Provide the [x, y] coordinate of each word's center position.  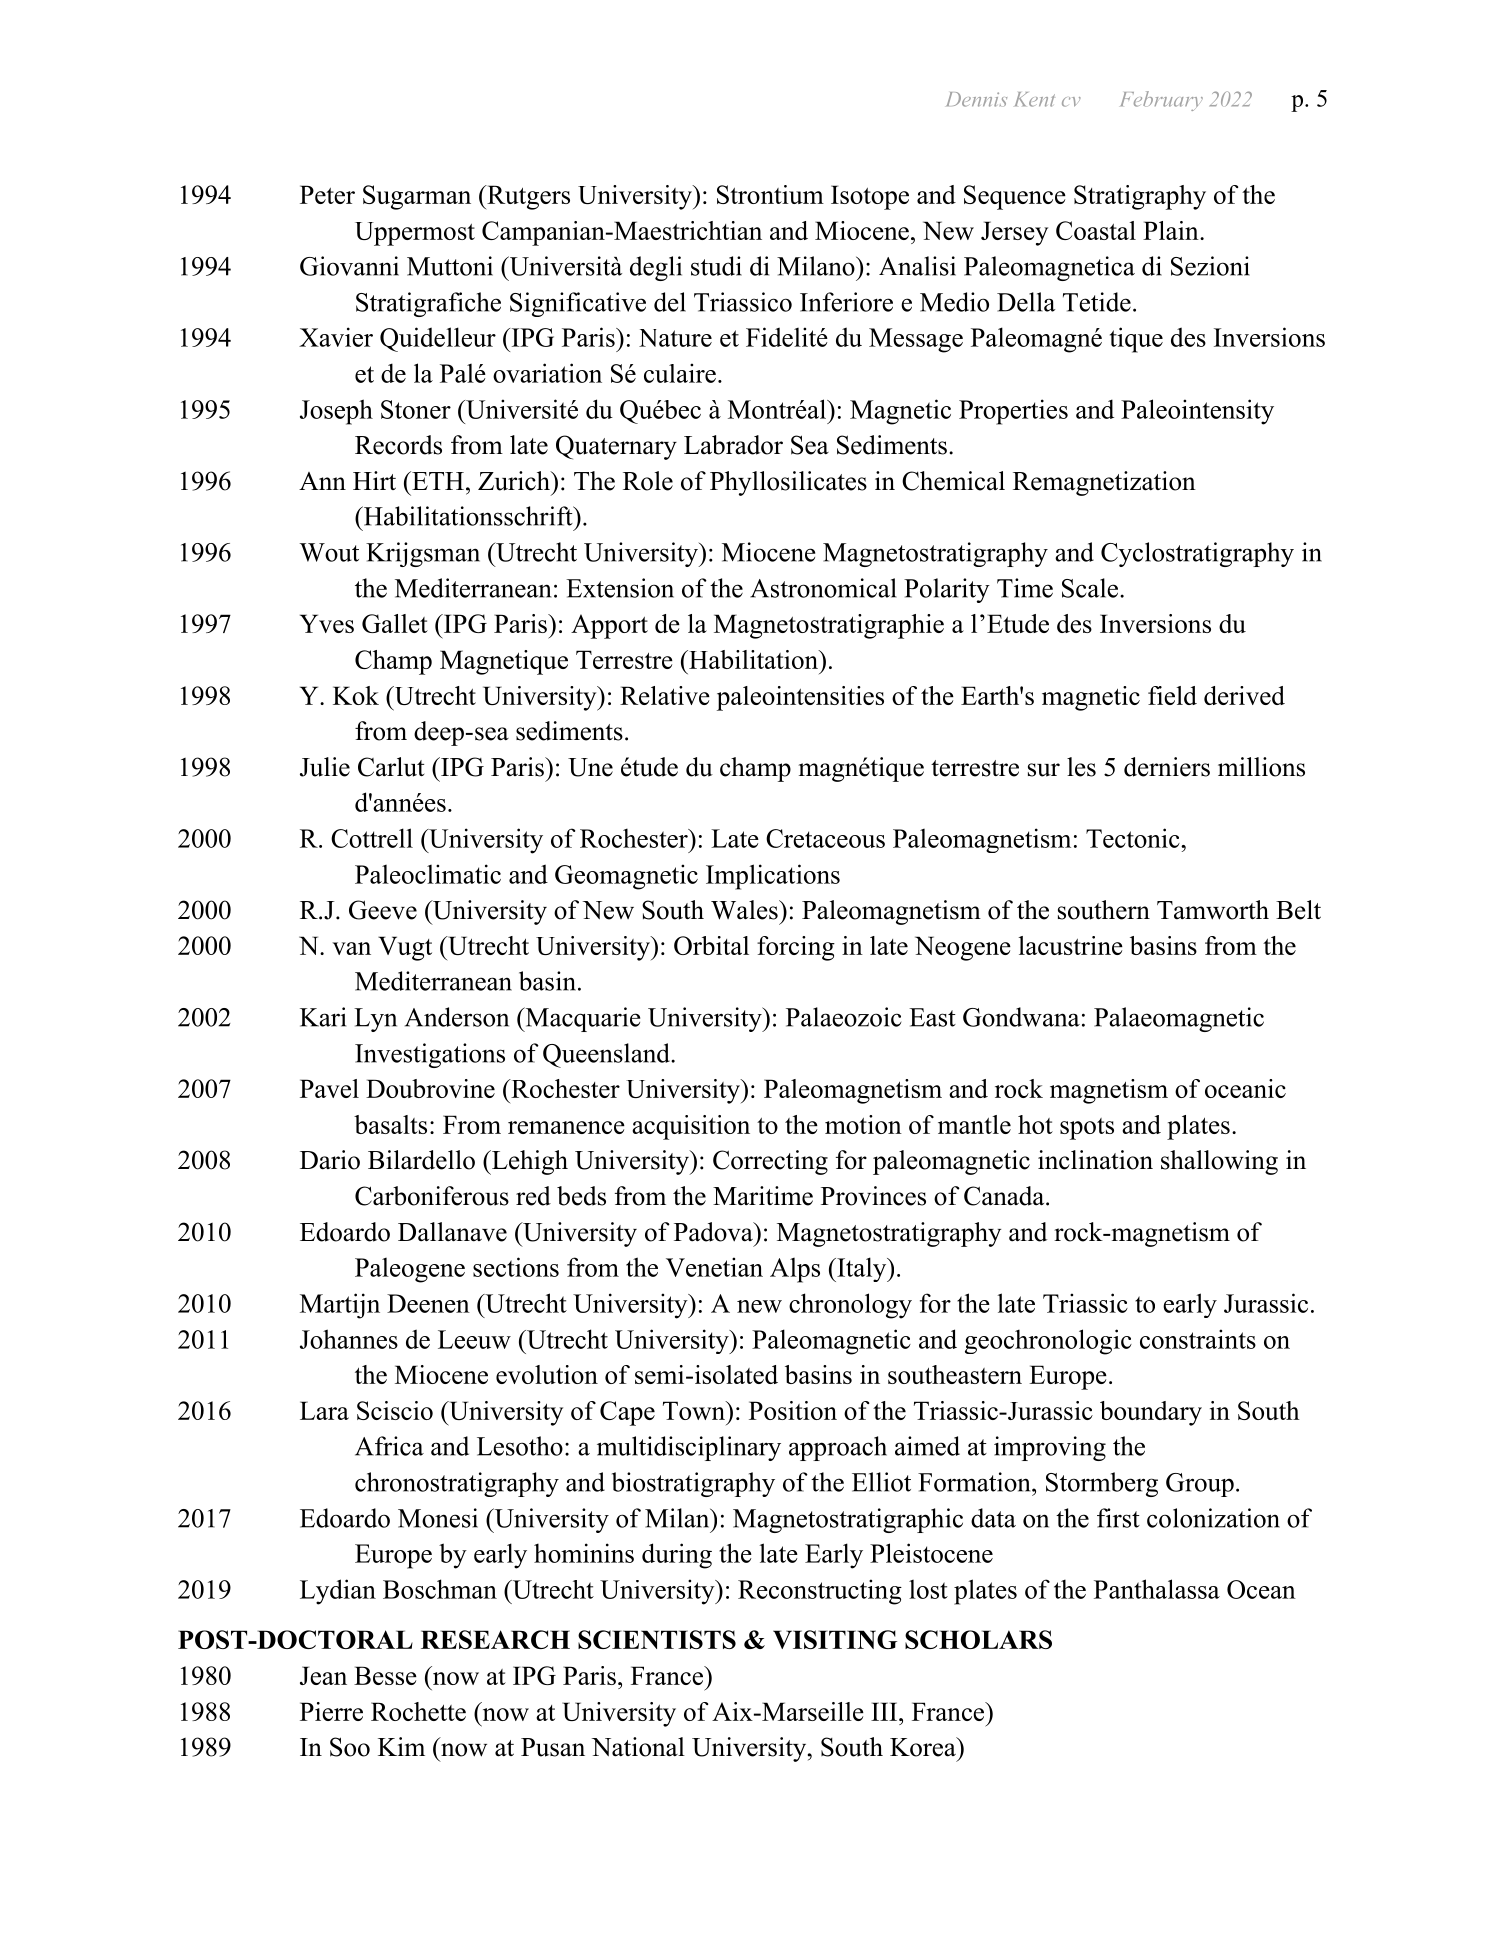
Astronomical [823, 588]
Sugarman [417, 197]
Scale [1091, 588]
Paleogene [410, 1270]
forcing [796, 948]
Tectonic [1134, 838]
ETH [437, 480]
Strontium [770, 194]
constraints [1198, 1339]
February [1162, 101]
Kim [401, 1746]
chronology [850, 1306]
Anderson [457, 1017]
